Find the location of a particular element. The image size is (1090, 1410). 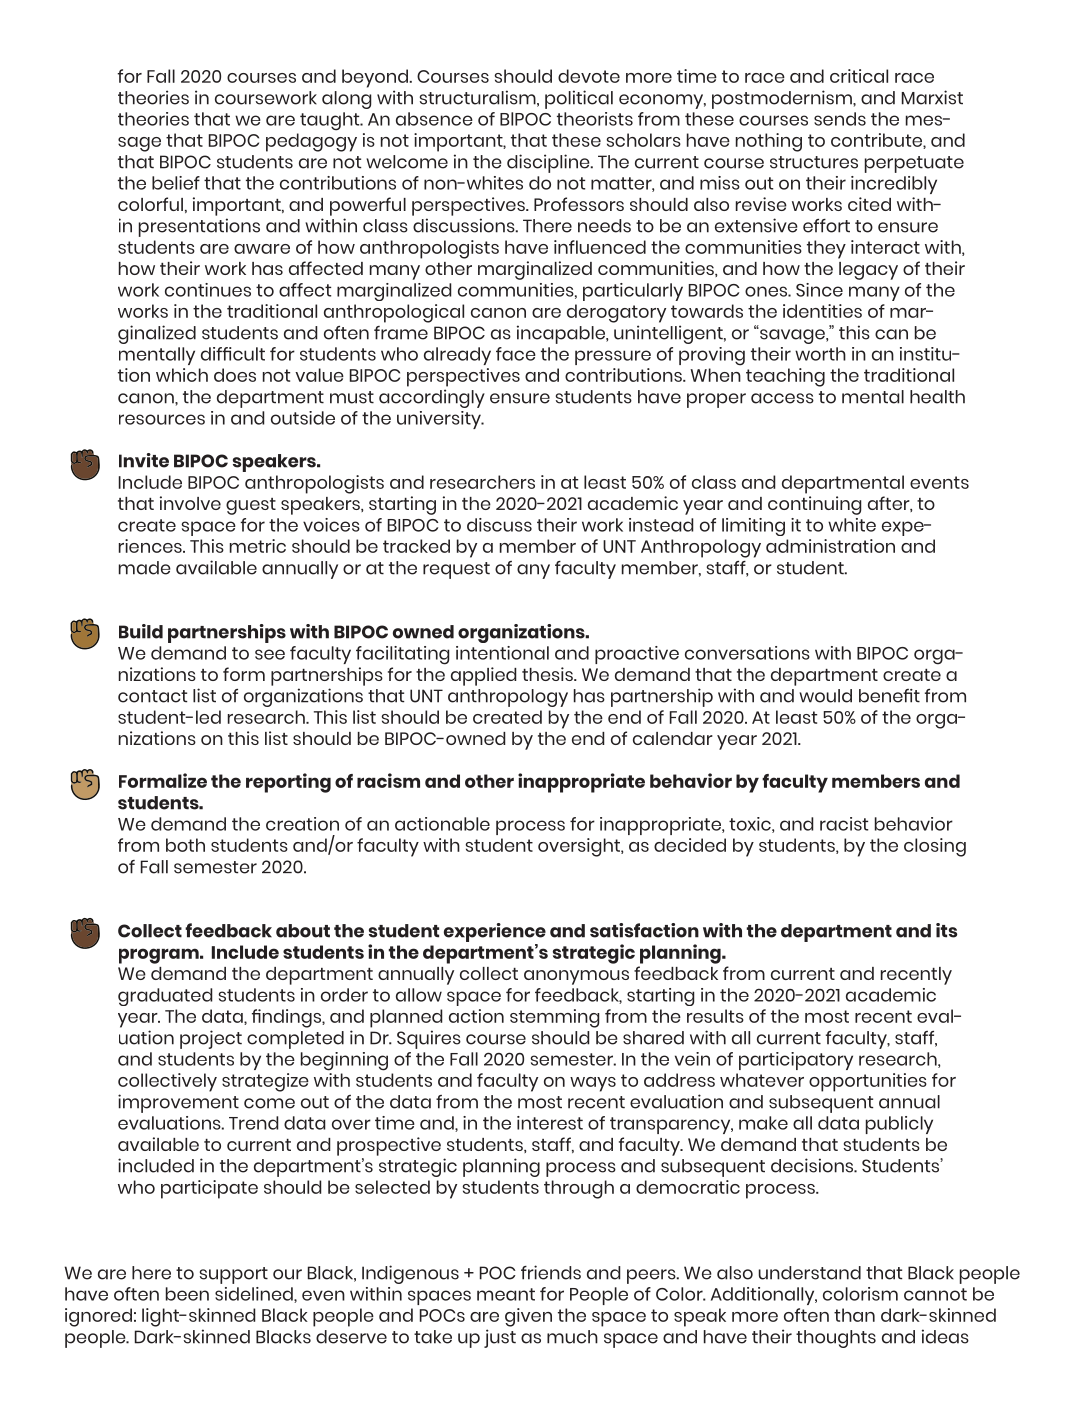

political is located at coordinates (579, 99).
